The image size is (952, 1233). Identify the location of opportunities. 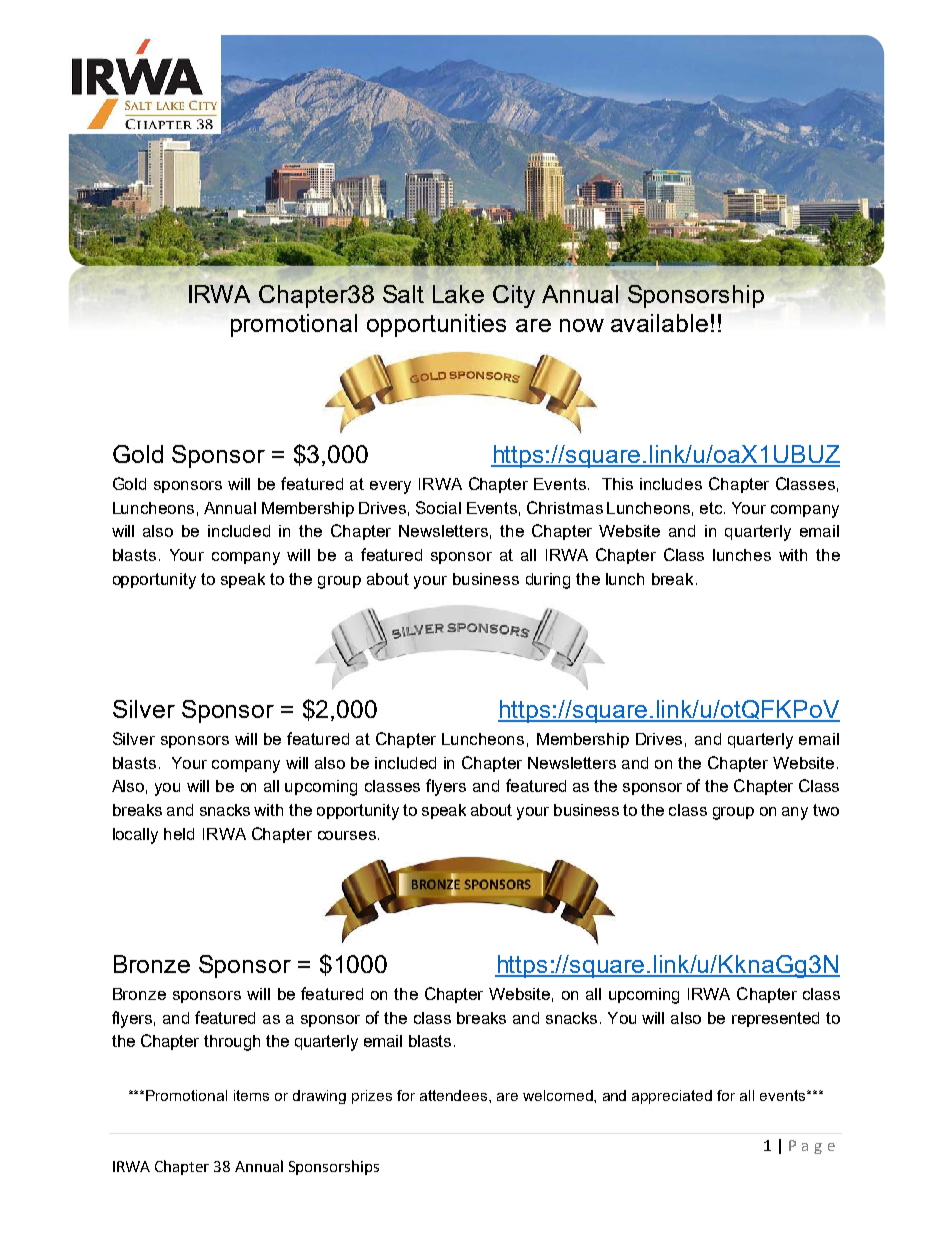
(436, 325).
